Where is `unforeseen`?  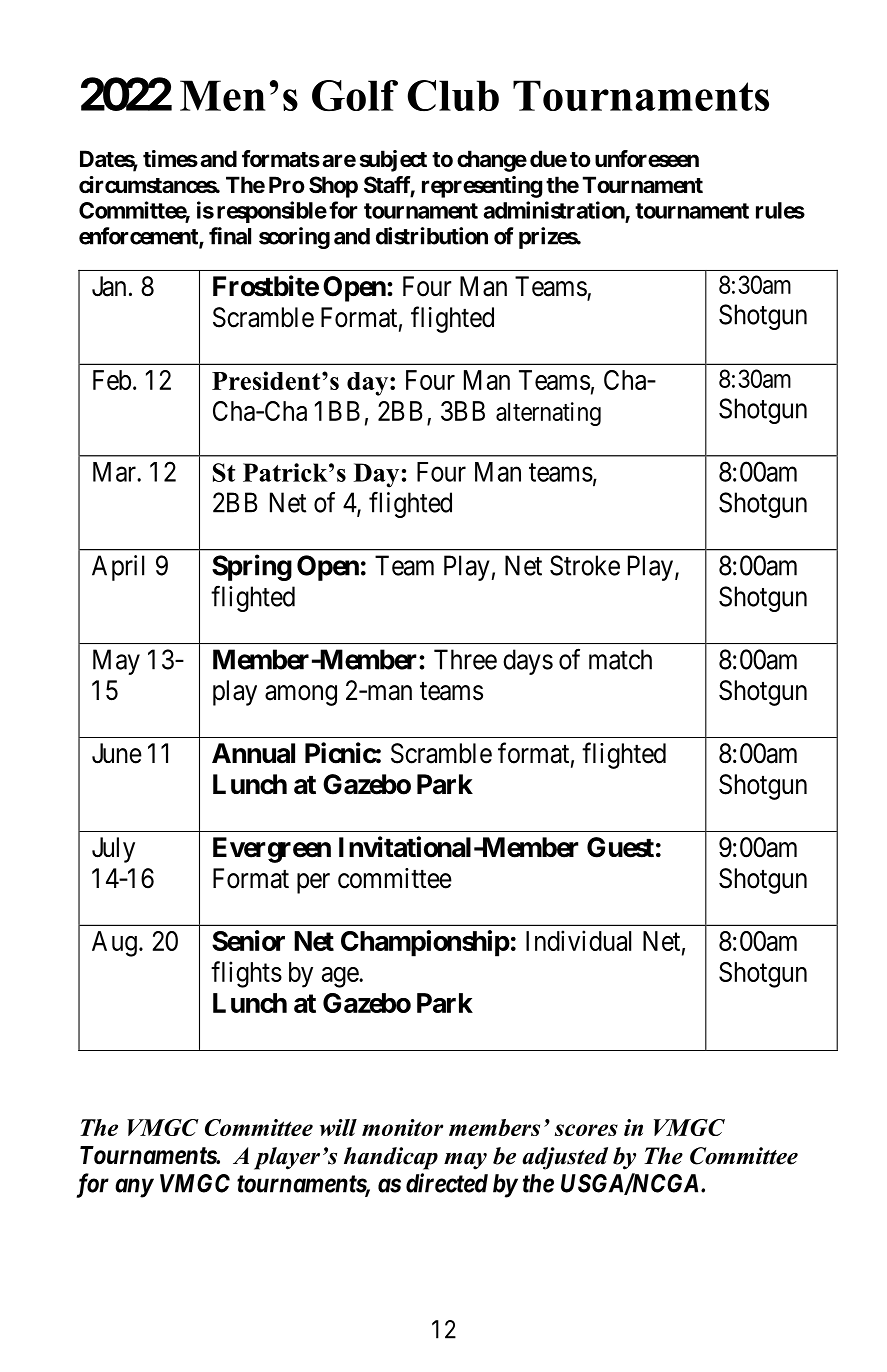 unforeseen is located at coordinates (647, 159).
